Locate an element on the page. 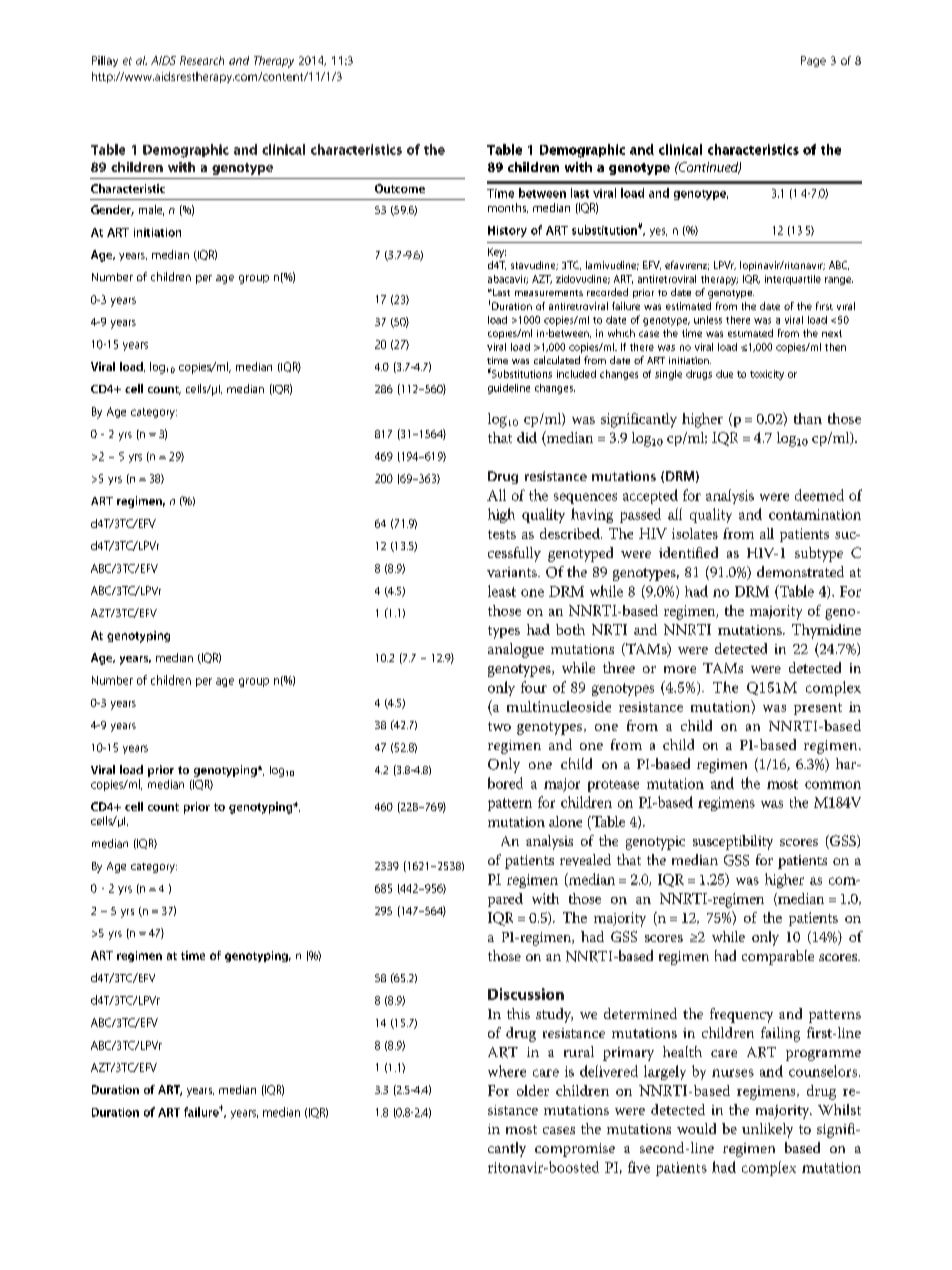 Image resolution: width=952 pixels, height=1270 pixels. unlikely is located at coordinates (767, 1130).
